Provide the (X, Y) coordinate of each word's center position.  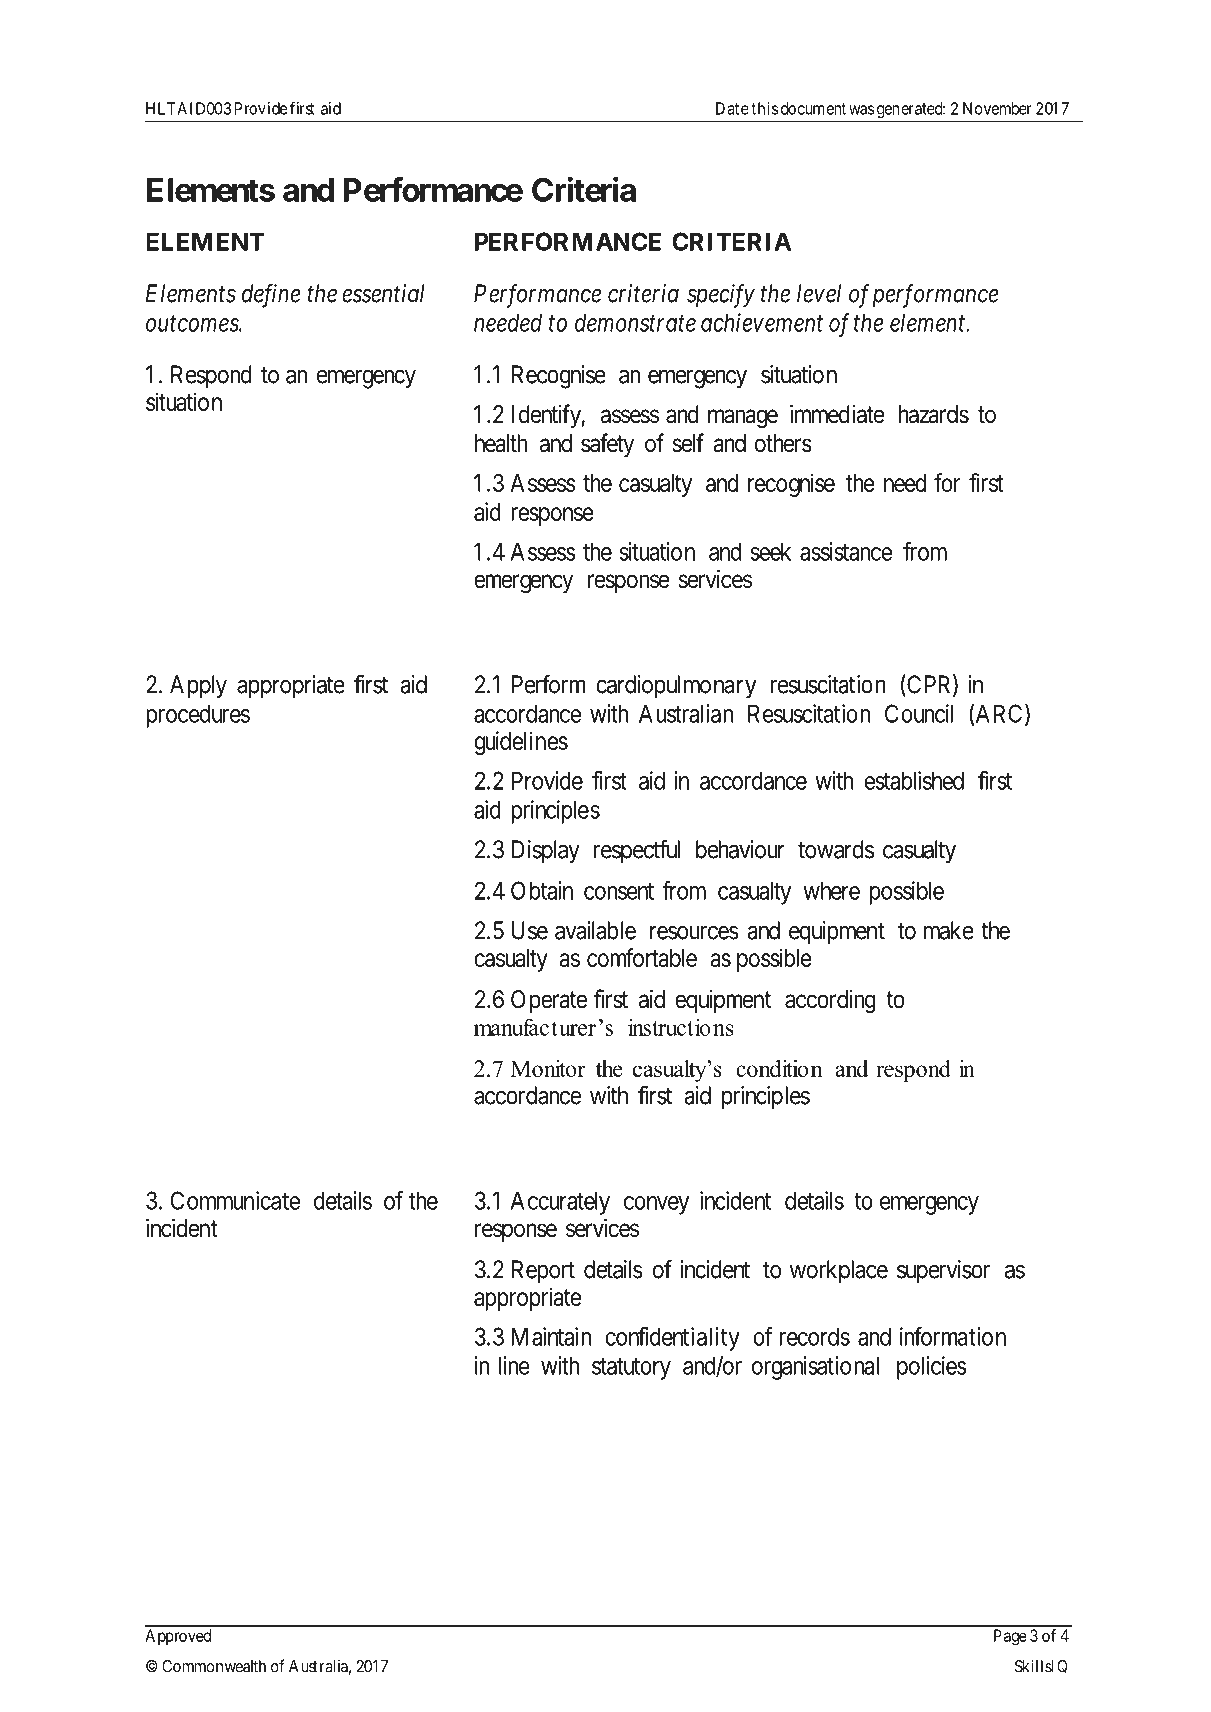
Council (919, 713)
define (271, 295)
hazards (934, 414)
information (953, 1336)
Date (732, 108)
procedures (198, 716)
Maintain (552, 1336)
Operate (549, 1001)
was (861, 110)
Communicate (235, 1200)
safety (607, 445)
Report (543, 1272)
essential (383, 293)
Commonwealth (214, 1666)
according (830, 1002)
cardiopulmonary (676, 687)
